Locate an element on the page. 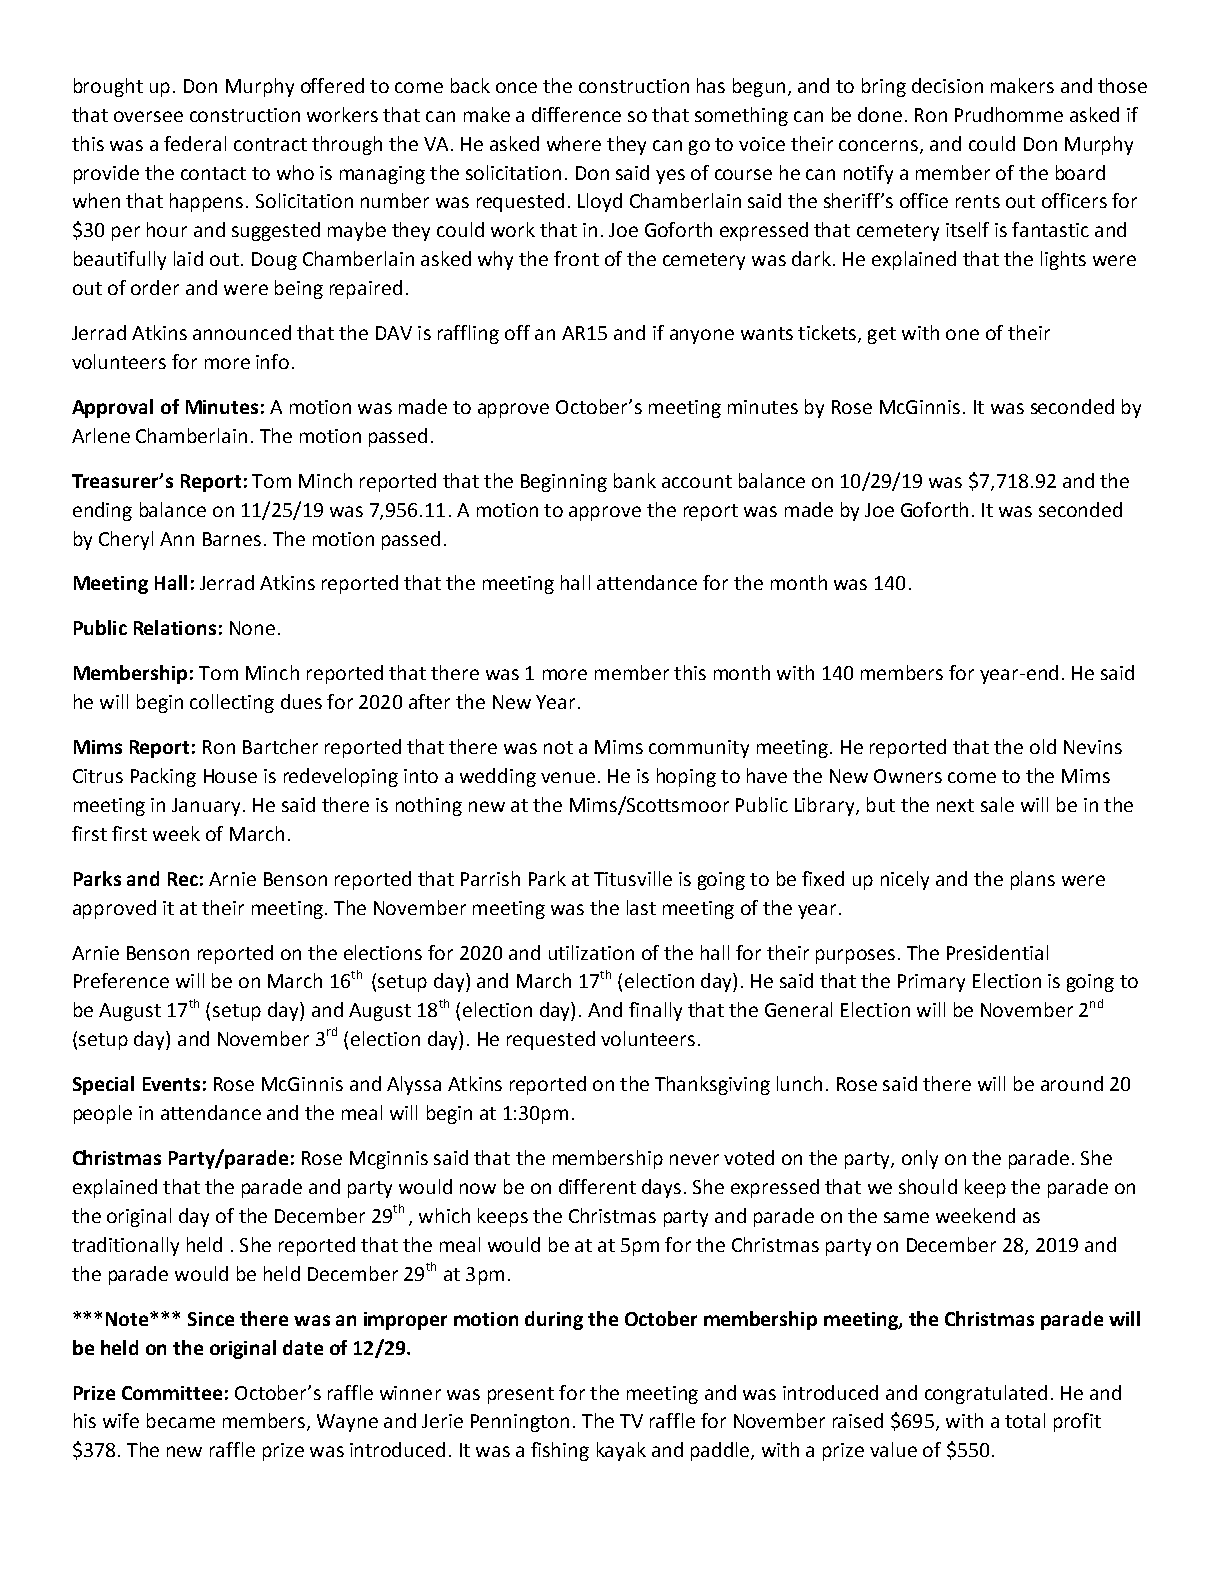  sale is located at coordinates (997, 804).
